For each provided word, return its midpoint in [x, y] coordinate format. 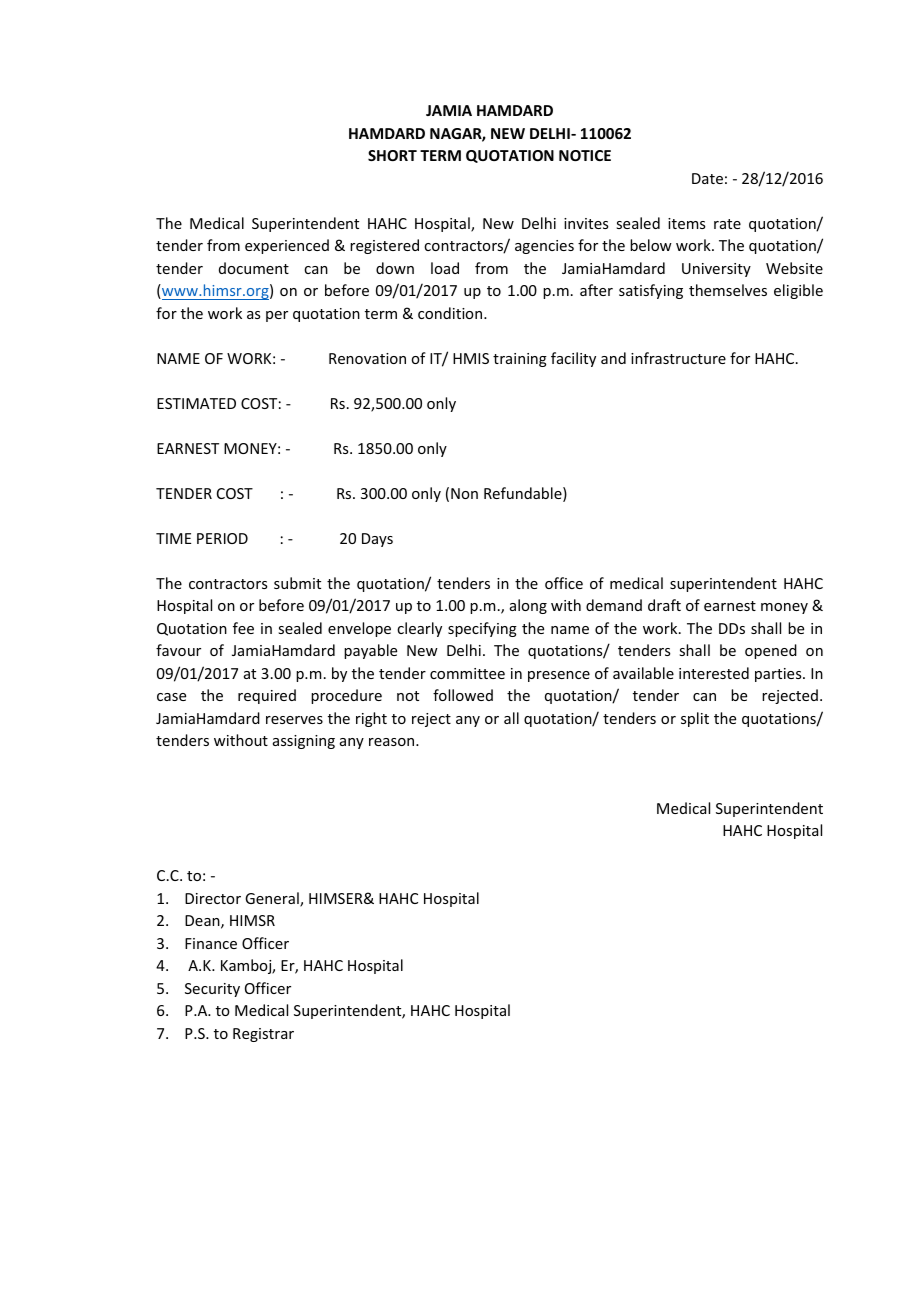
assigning [304, 742]
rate [727, 224]
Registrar [263, 1035]
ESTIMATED [196, 403]
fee [243, 628]
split [695, 719]
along [528, 606]
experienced [287, 246]
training [520, 360]
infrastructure [678, 358]
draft [664, 605]
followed [463, 695]
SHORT [392, 155]
